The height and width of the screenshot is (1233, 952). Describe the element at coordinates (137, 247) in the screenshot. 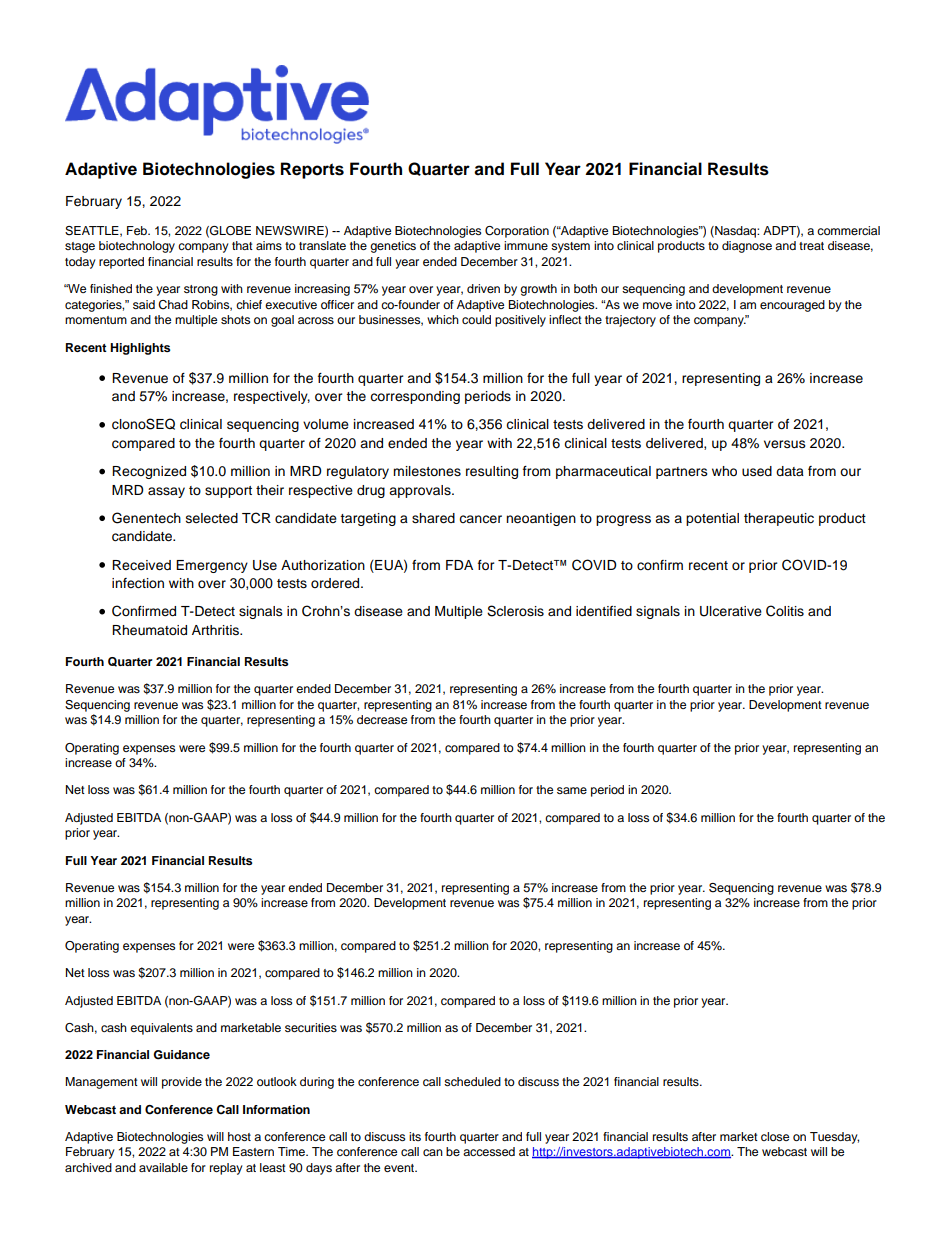

I see `biotechnology` at that location.
